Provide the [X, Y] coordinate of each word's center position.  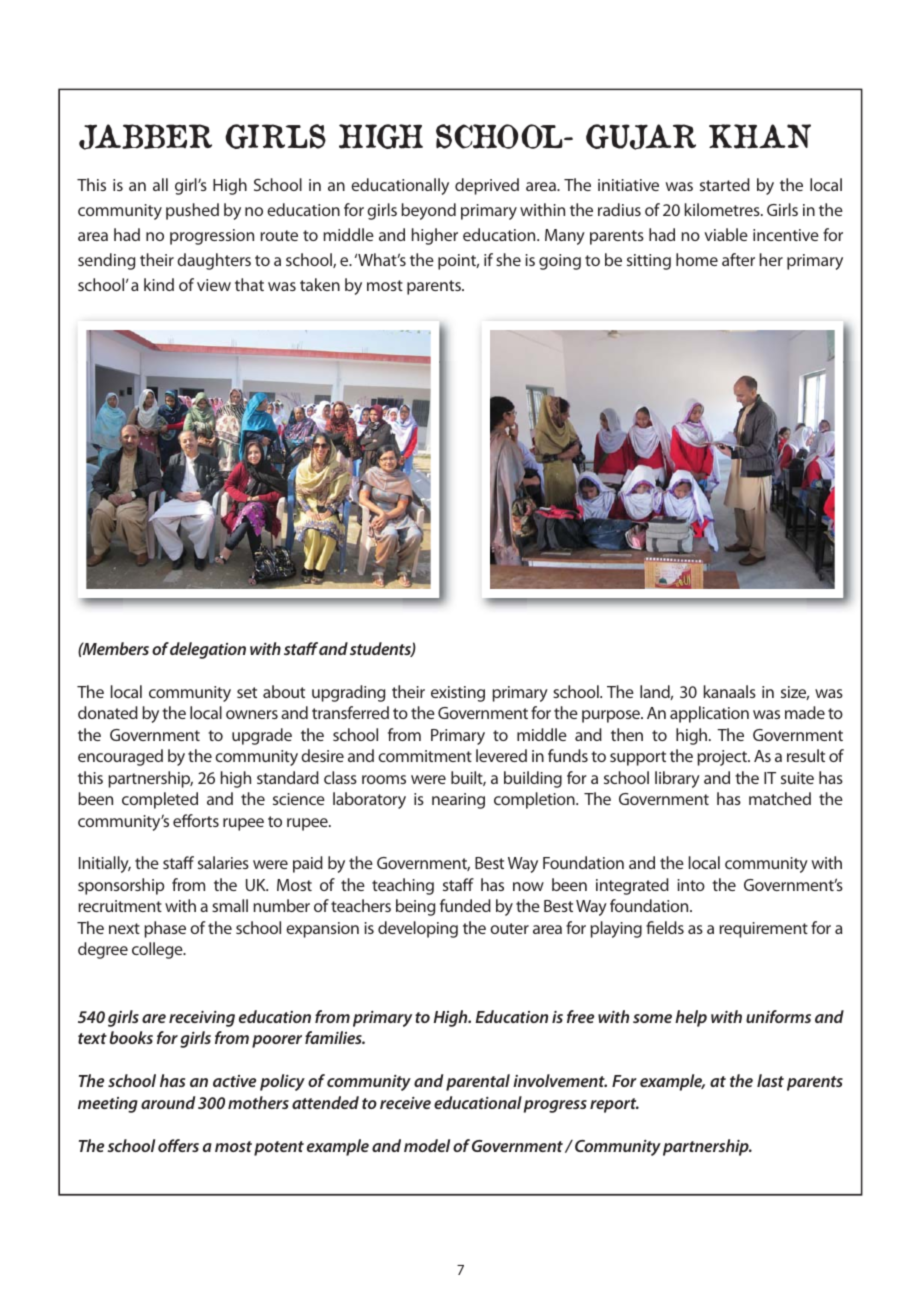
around [168, 1102]
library [677, 779]
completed [160, 800]
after [738, 259]
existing [458, 694]
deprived [487, 186]
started [725, 184]
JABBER [145, 137]
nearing [458, 801]
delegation [208, 650]
